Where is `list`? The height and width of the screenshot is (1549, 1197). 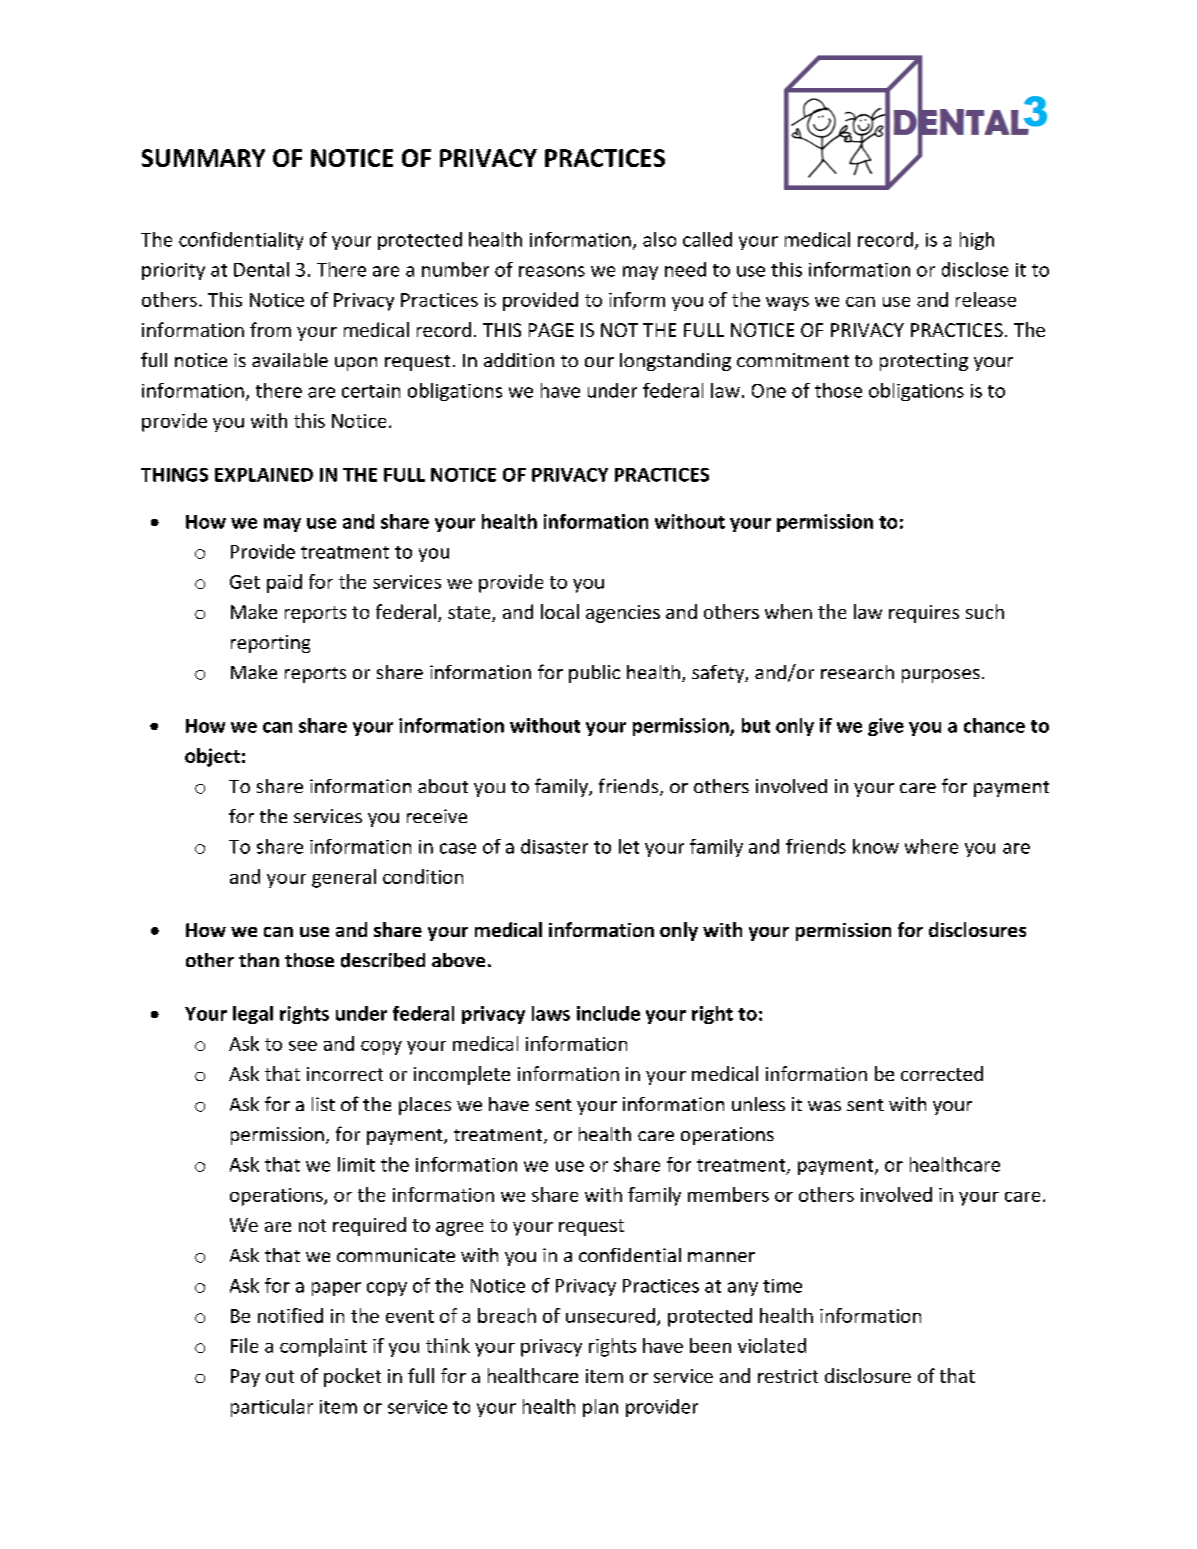
list is located at coordinates (323, 1104).
